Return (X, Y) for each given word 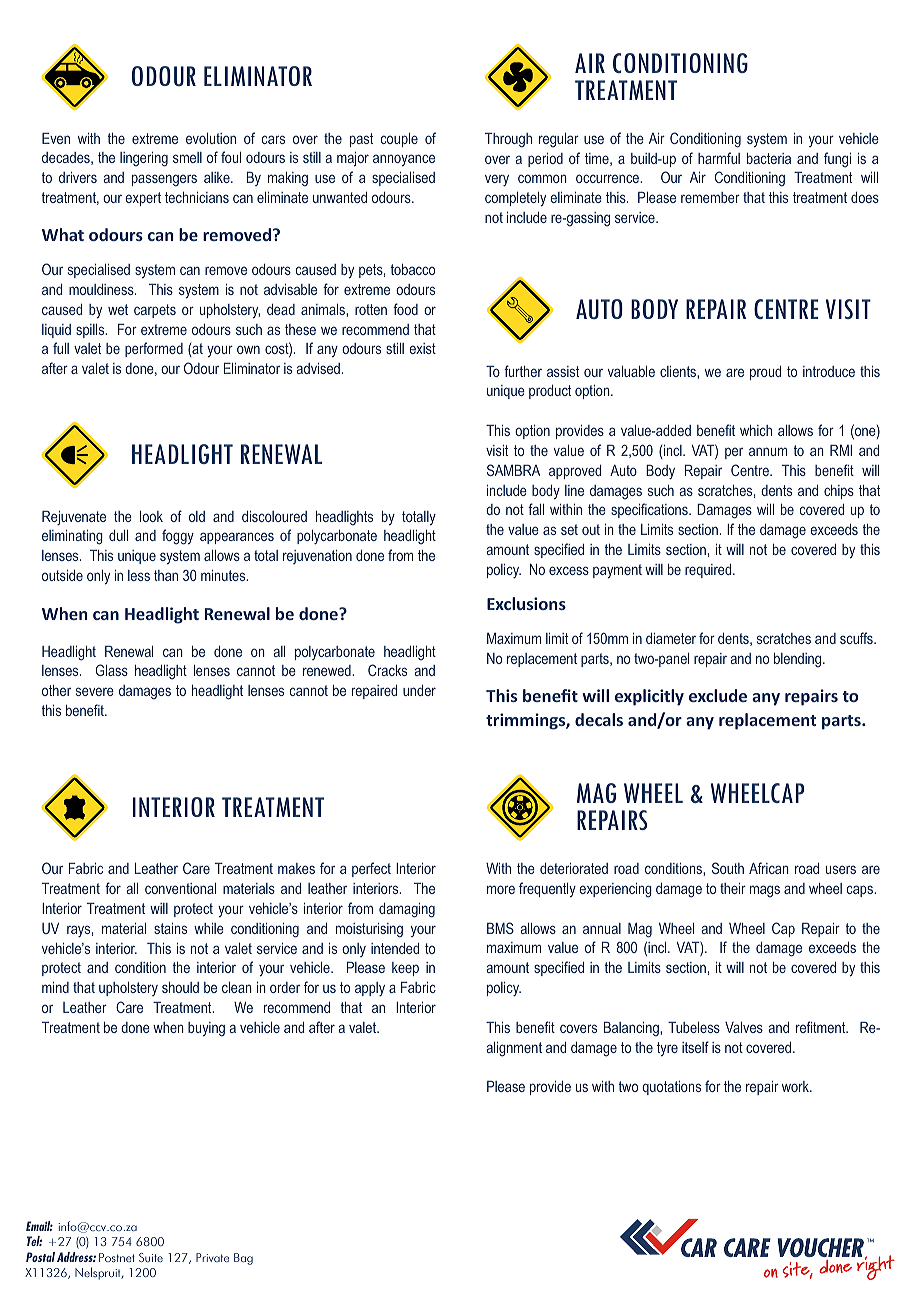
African (769, 868)
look (151, 516)
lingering (144, 159)
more (501, 889)
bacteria (769, 158)
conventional (180, 888)
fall (536, 509)
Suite (151, 1257)
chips (839, 492)
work (796, 1086)
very (497, 180)
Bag (243, 1259)
